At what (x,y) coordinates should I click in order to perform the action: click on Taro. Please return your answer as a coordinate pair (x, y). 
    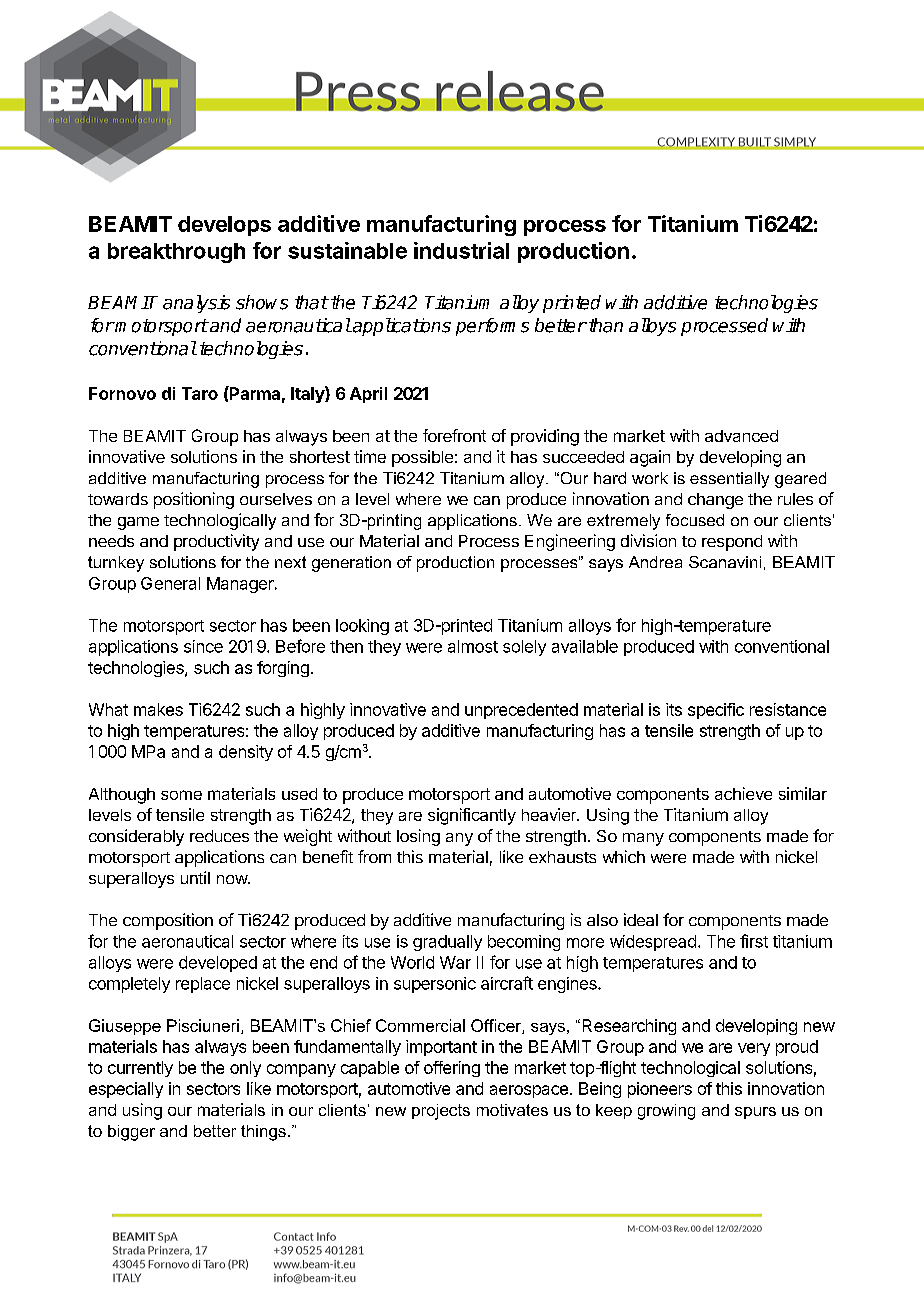
    Looking at the image, I should click on (200, 393).
